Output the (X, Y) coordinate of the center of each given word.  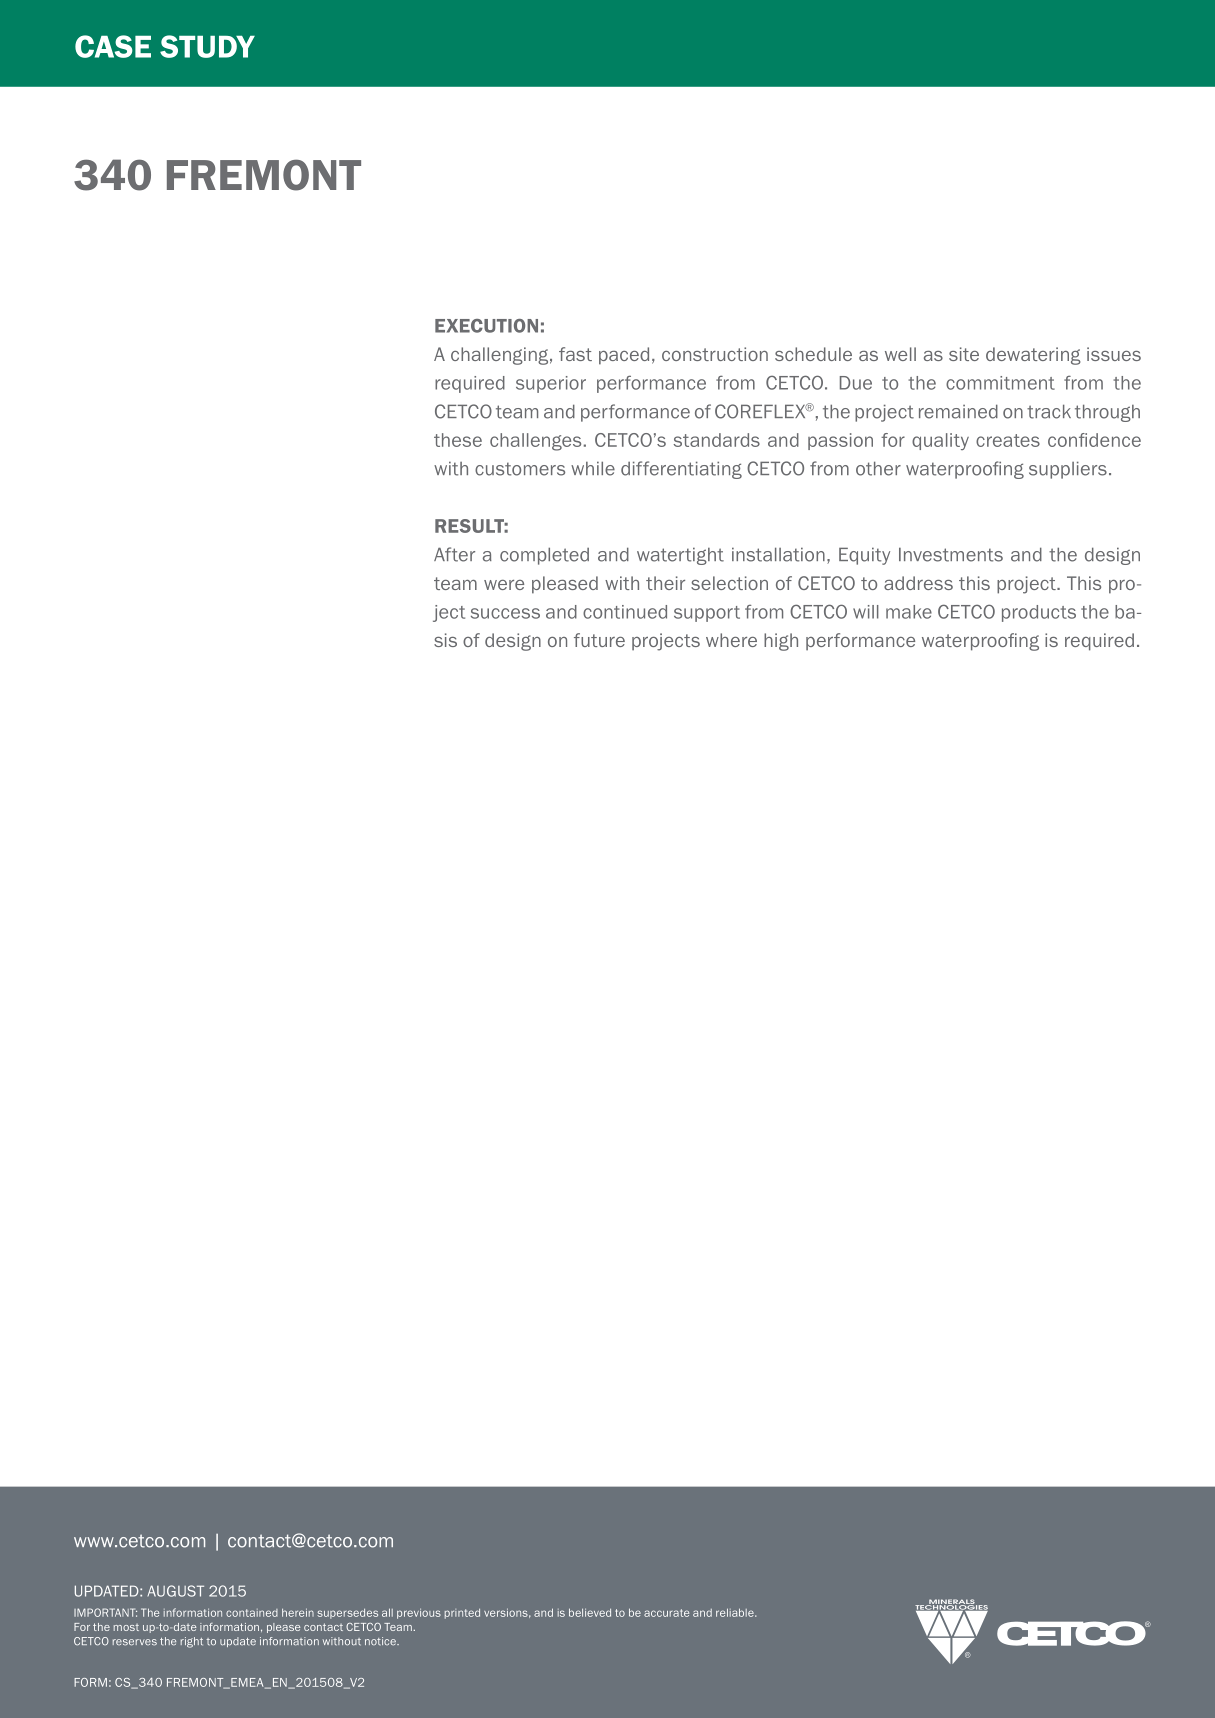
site (964, 354)
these (458, 440)
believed (590, 1612)
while (593, 468)
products (1039, 613)
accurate (666, 1613)
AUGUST (175, 1591)
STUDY (207, 46)
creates (1008, 440)
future (599, 640)
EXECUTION (486, 326)
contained (252, 1613)
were (504, 585)
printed (462, 1614)
